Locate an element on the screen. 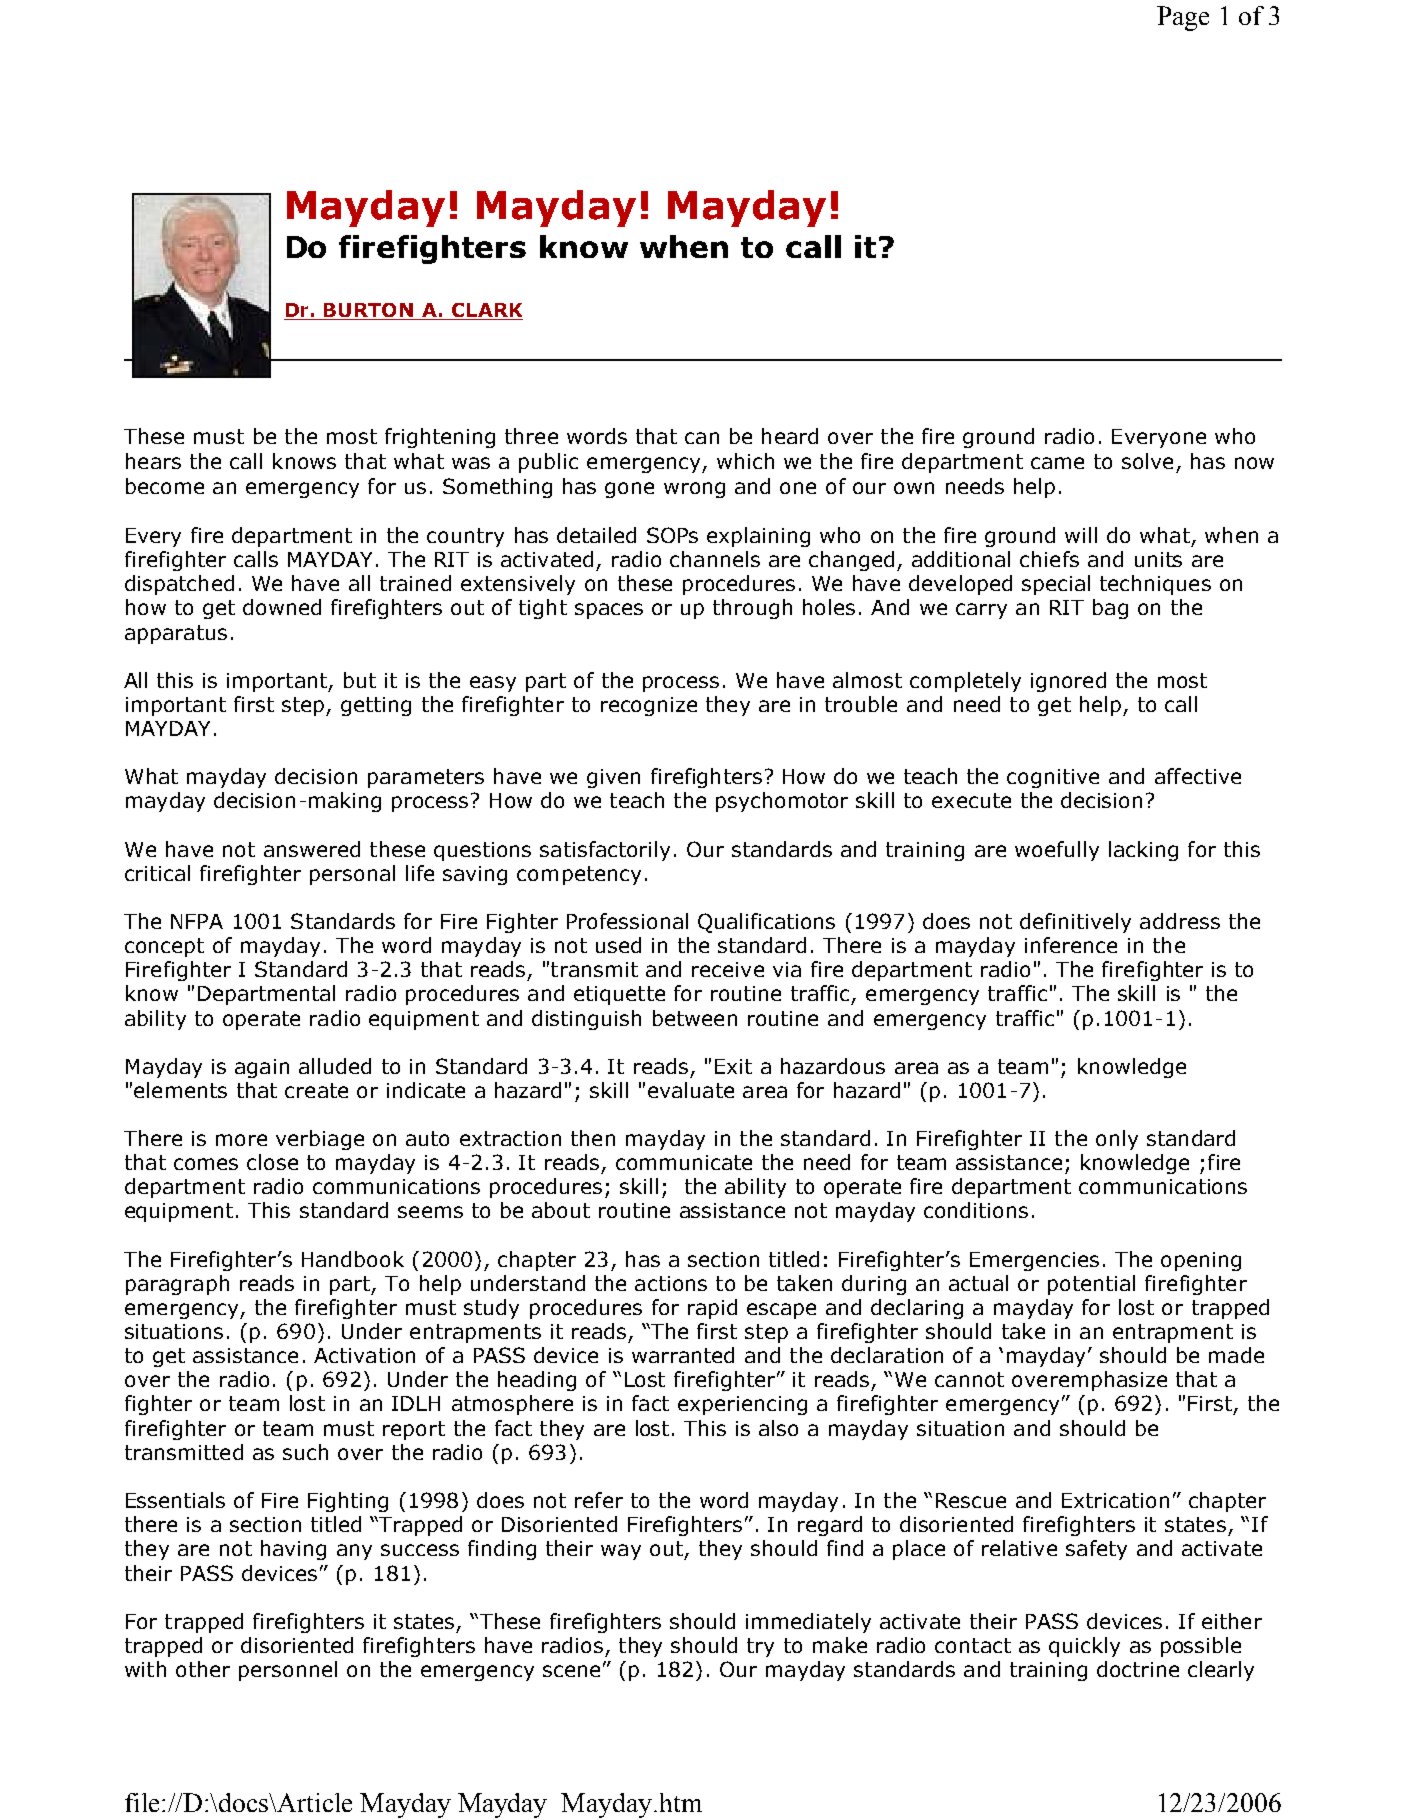  way is located at coordinates (621, 1552).
